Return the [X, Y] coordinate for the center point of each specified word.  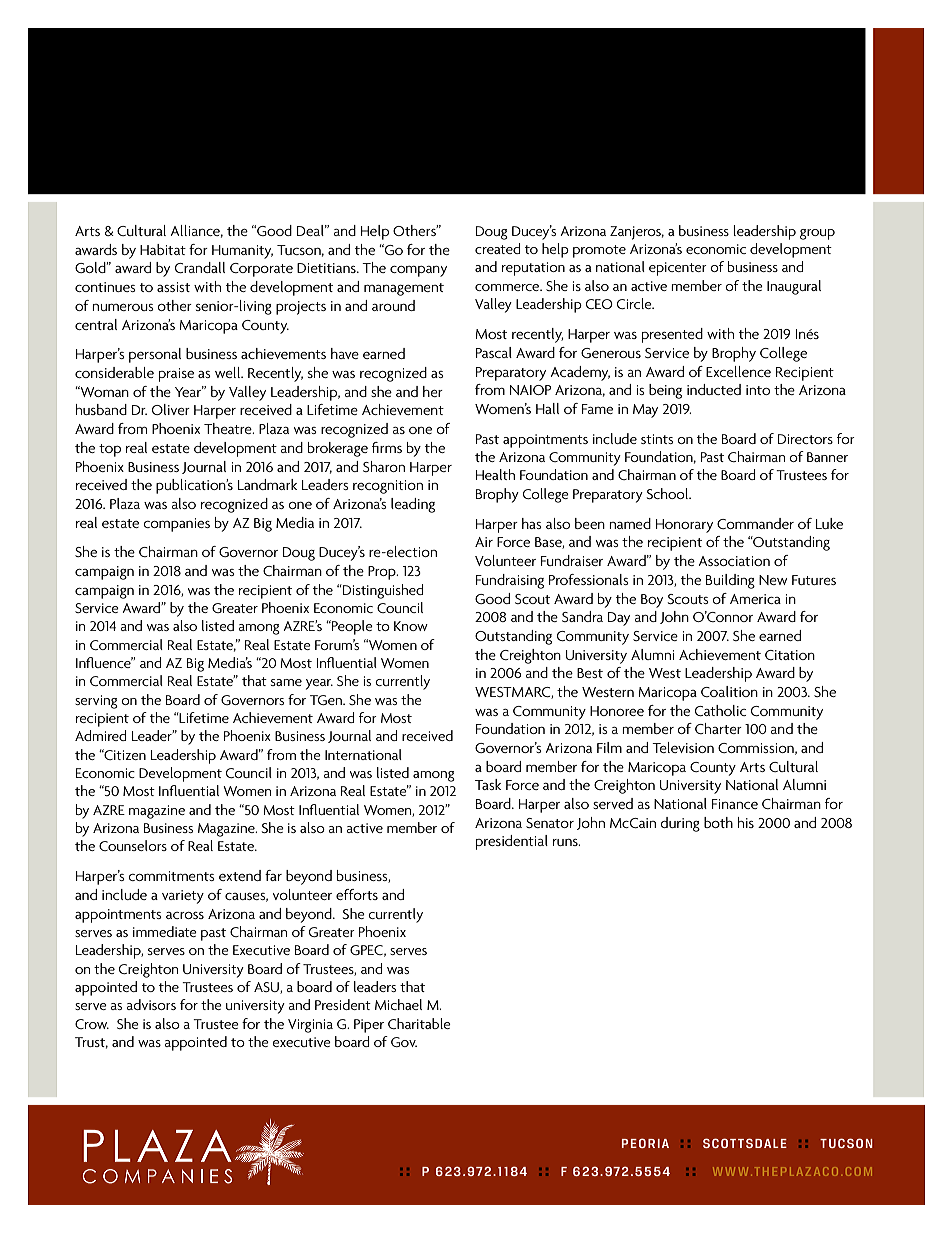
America [755, 599]
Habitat [163, 249]
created [497, 248]
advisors [151, 1004]
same [286, 682]
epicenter [678, 269]
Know [411, 626]
